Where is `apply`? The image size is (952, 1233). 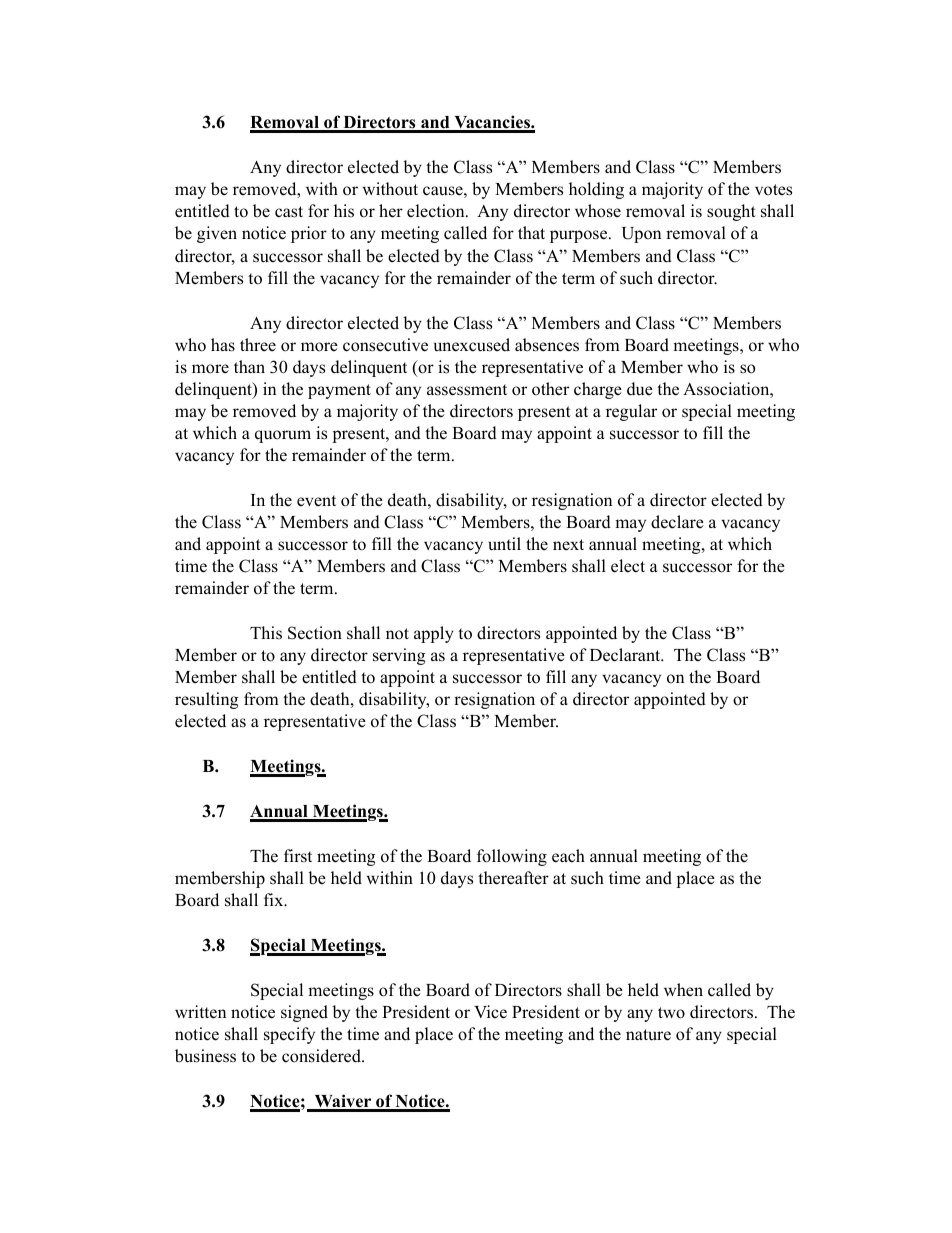 apply is located at coordinates (434, 634).
